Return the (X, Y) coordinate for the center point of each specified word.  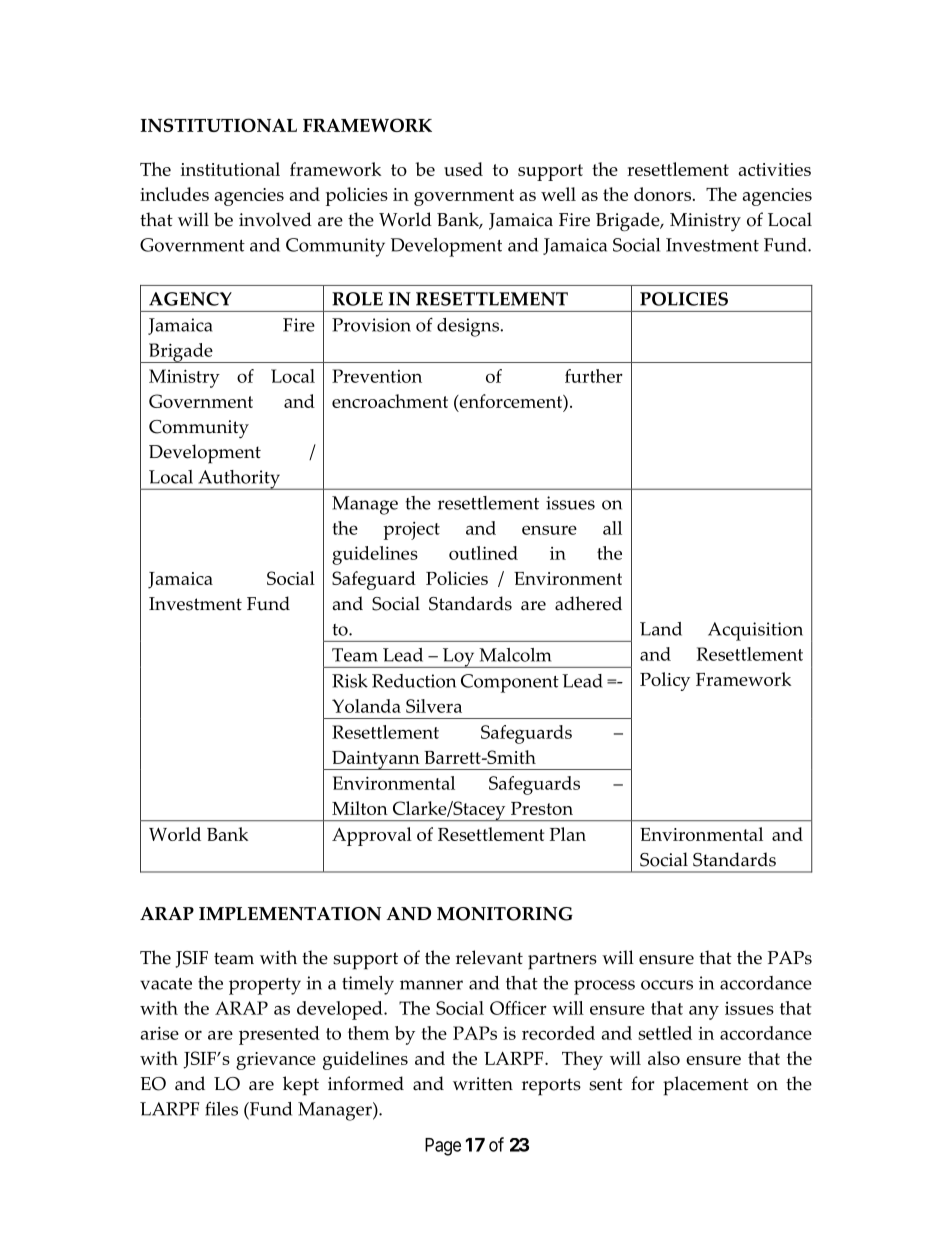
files (221, 1108)
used (463, 169)
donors (662, 194)
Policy (665, 681)
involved (275, 219)
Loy (458, 658)
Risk (350, 681)
